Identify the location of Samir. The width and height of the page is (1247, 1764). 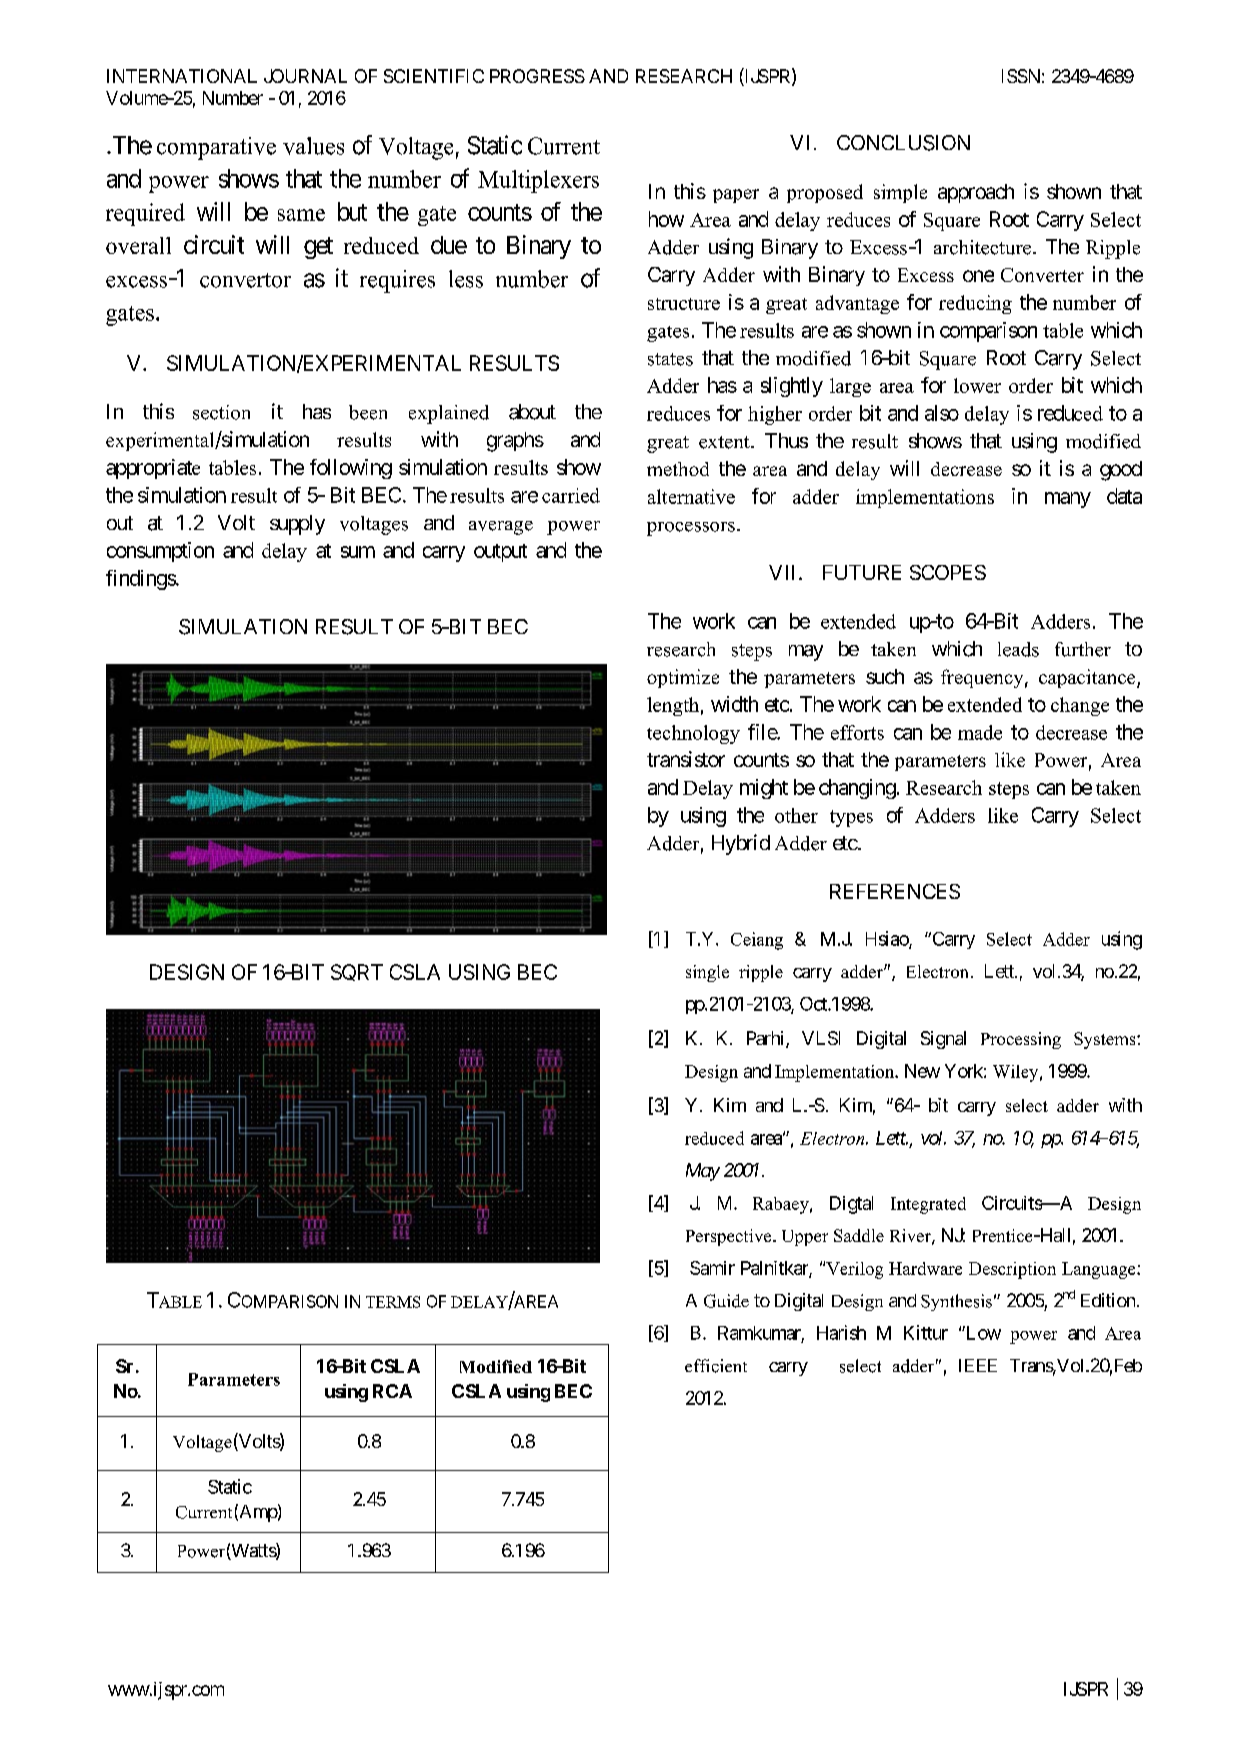
(712, 1268).
